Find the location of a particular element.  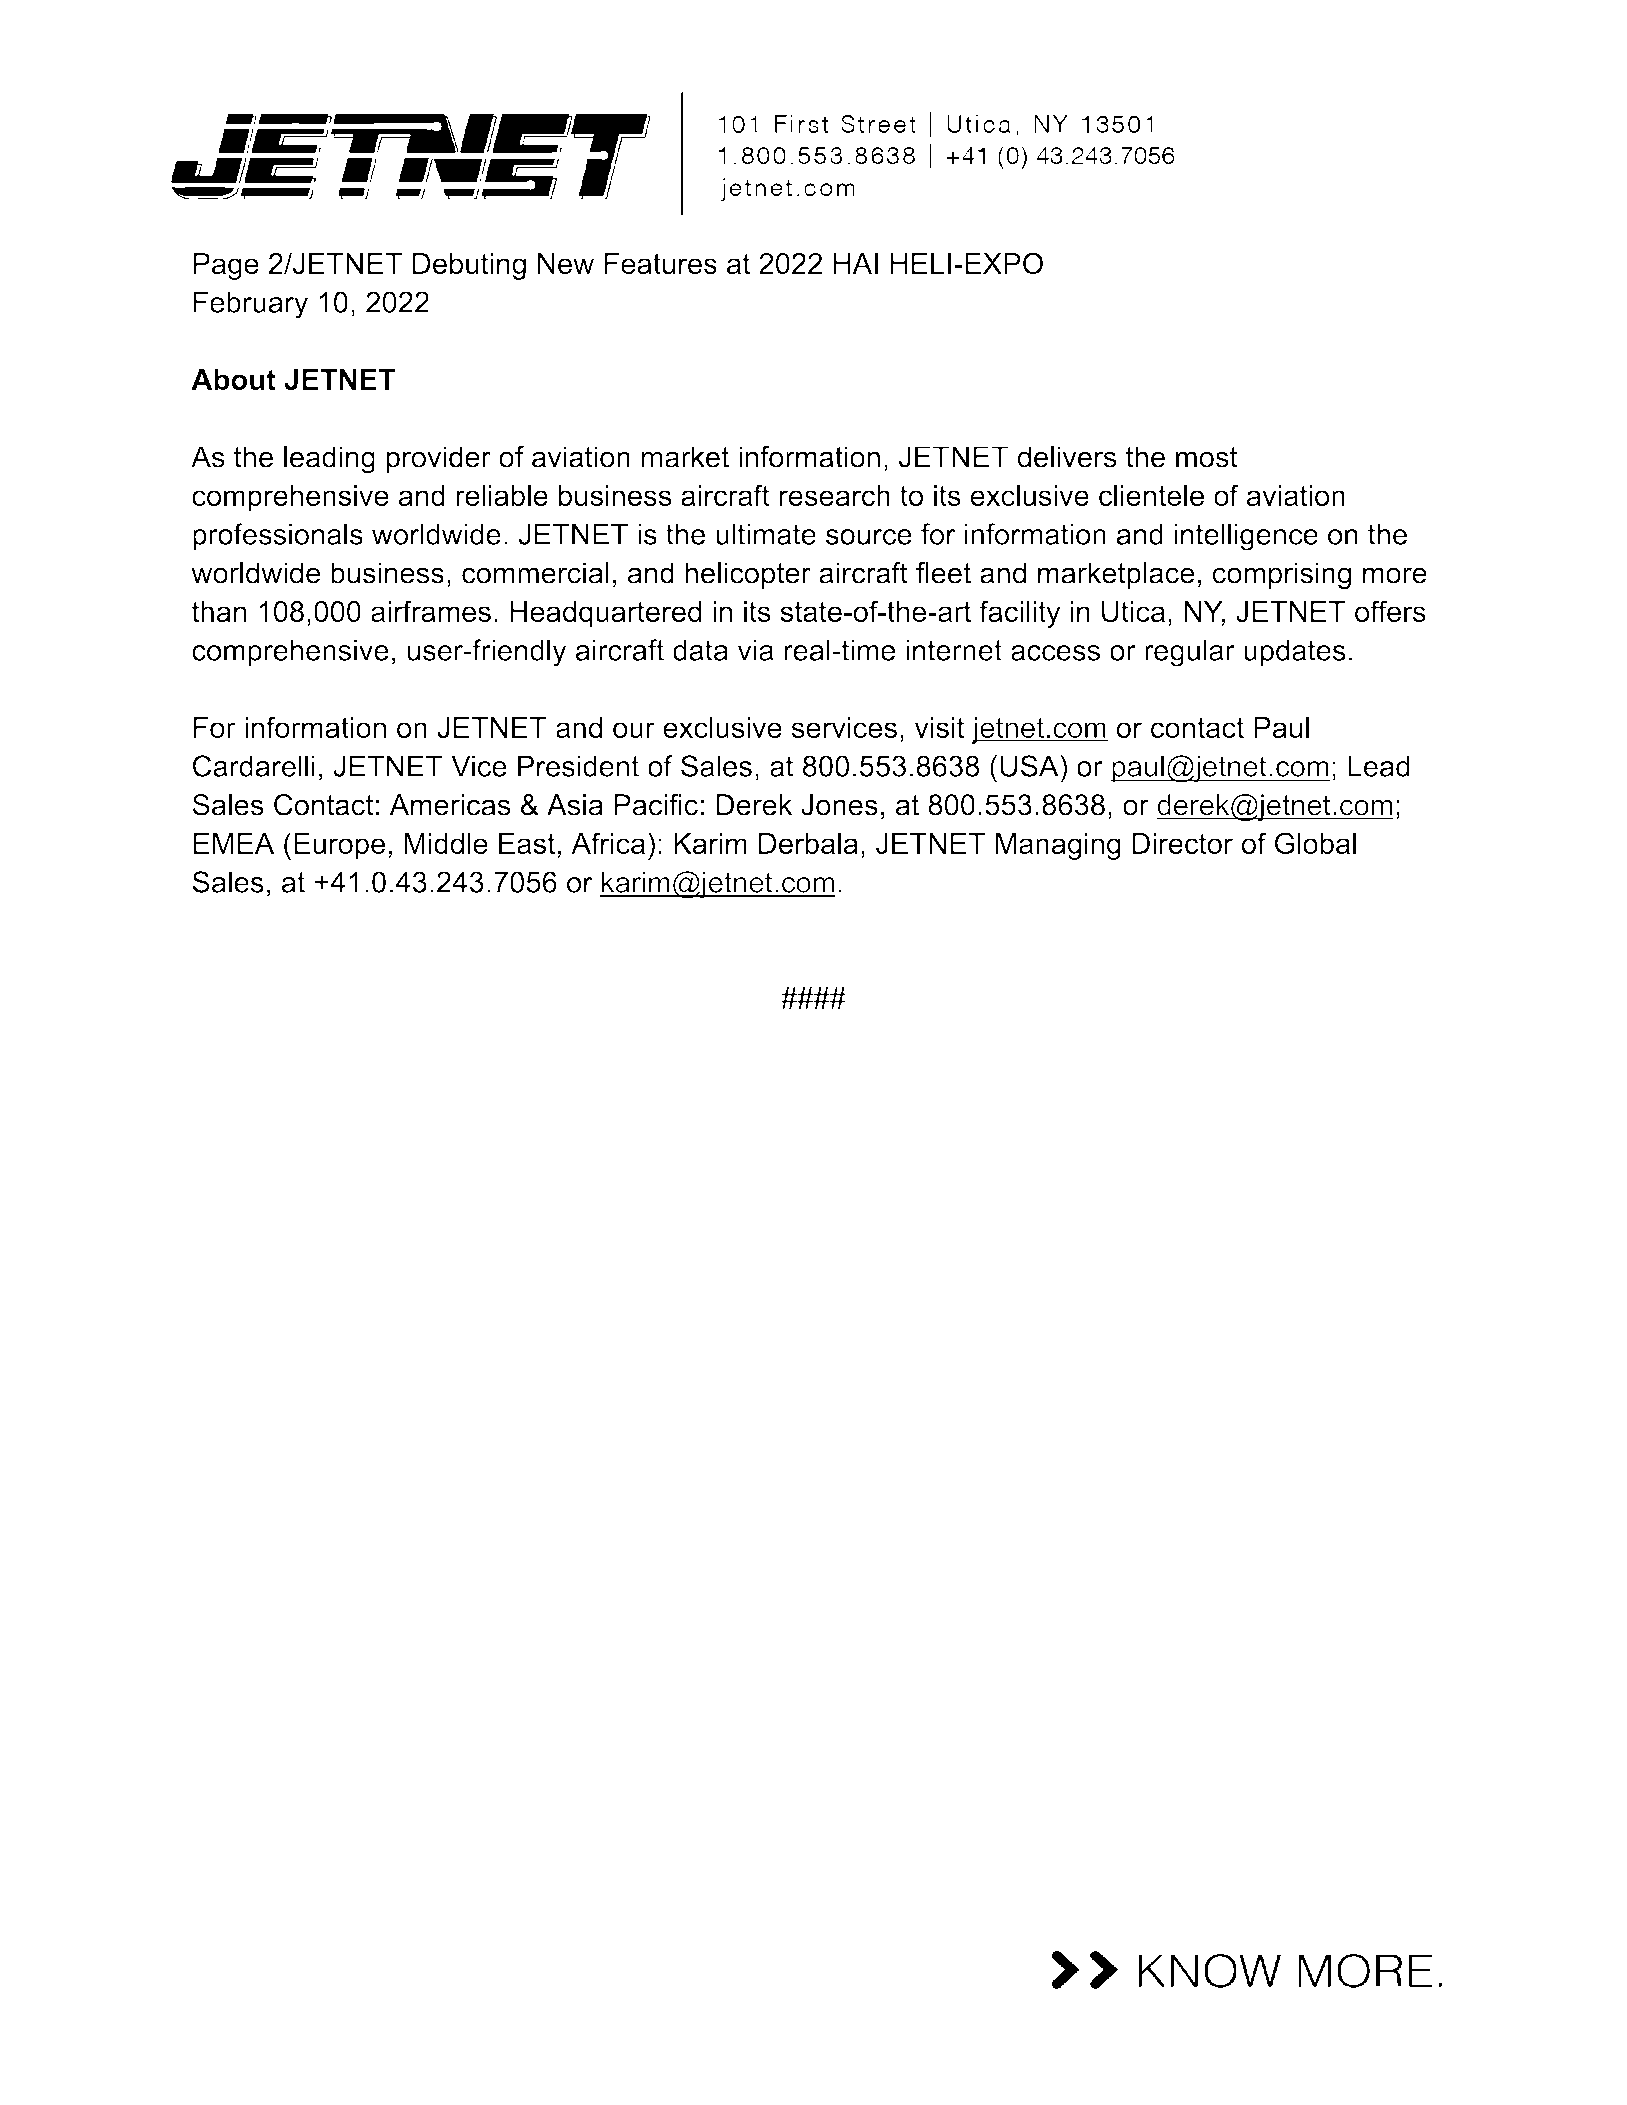

Debuting is located at coordinates (469, 266).
